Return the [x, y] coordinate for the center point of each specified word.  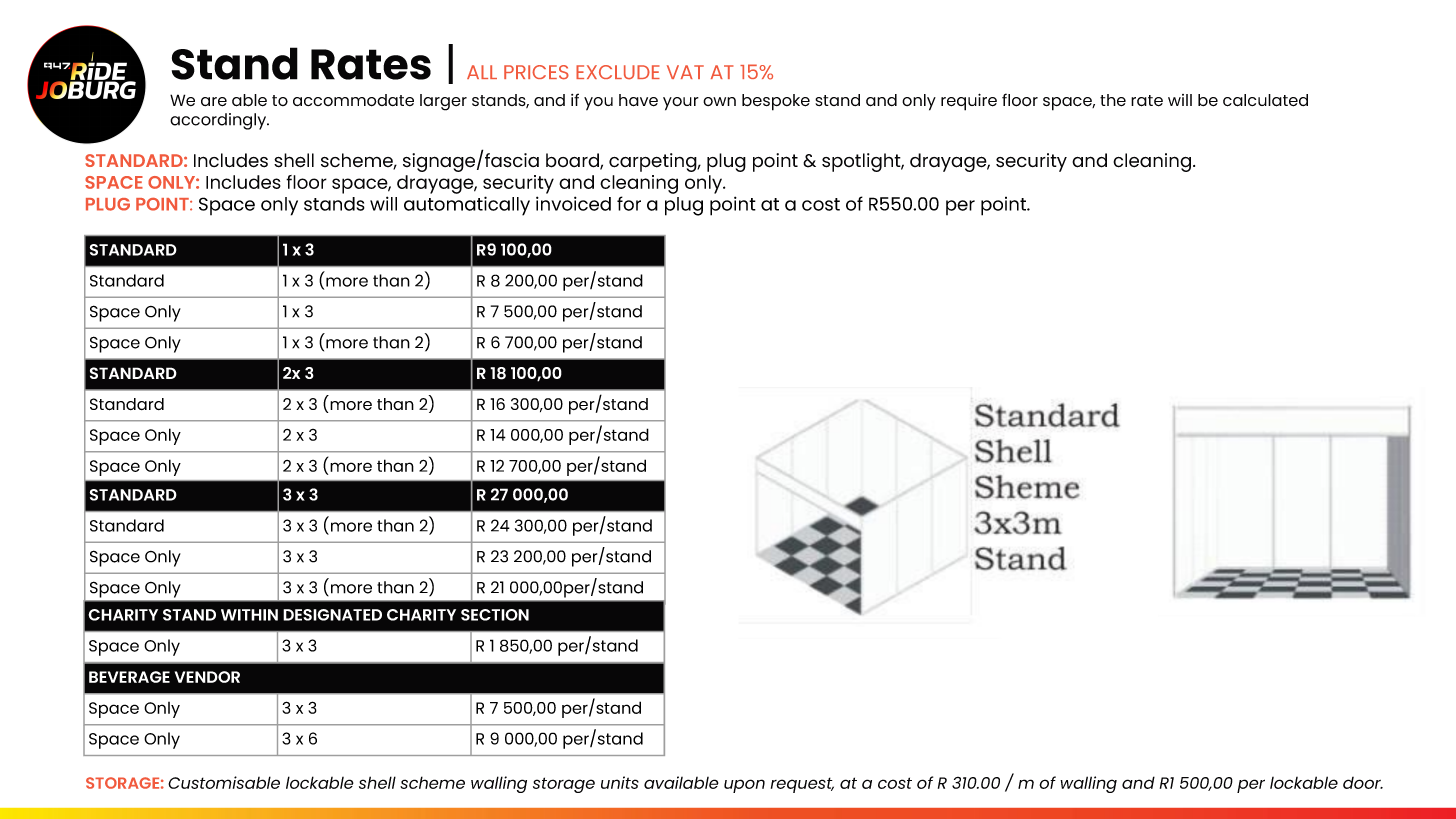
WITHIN [249, 615]
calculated [1265, 100]
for [629, 203]
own [719, 101]
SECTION [495, 615]
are [214, 102]
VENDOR [207, 677]
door [1363, 783]
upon [744, 786]
